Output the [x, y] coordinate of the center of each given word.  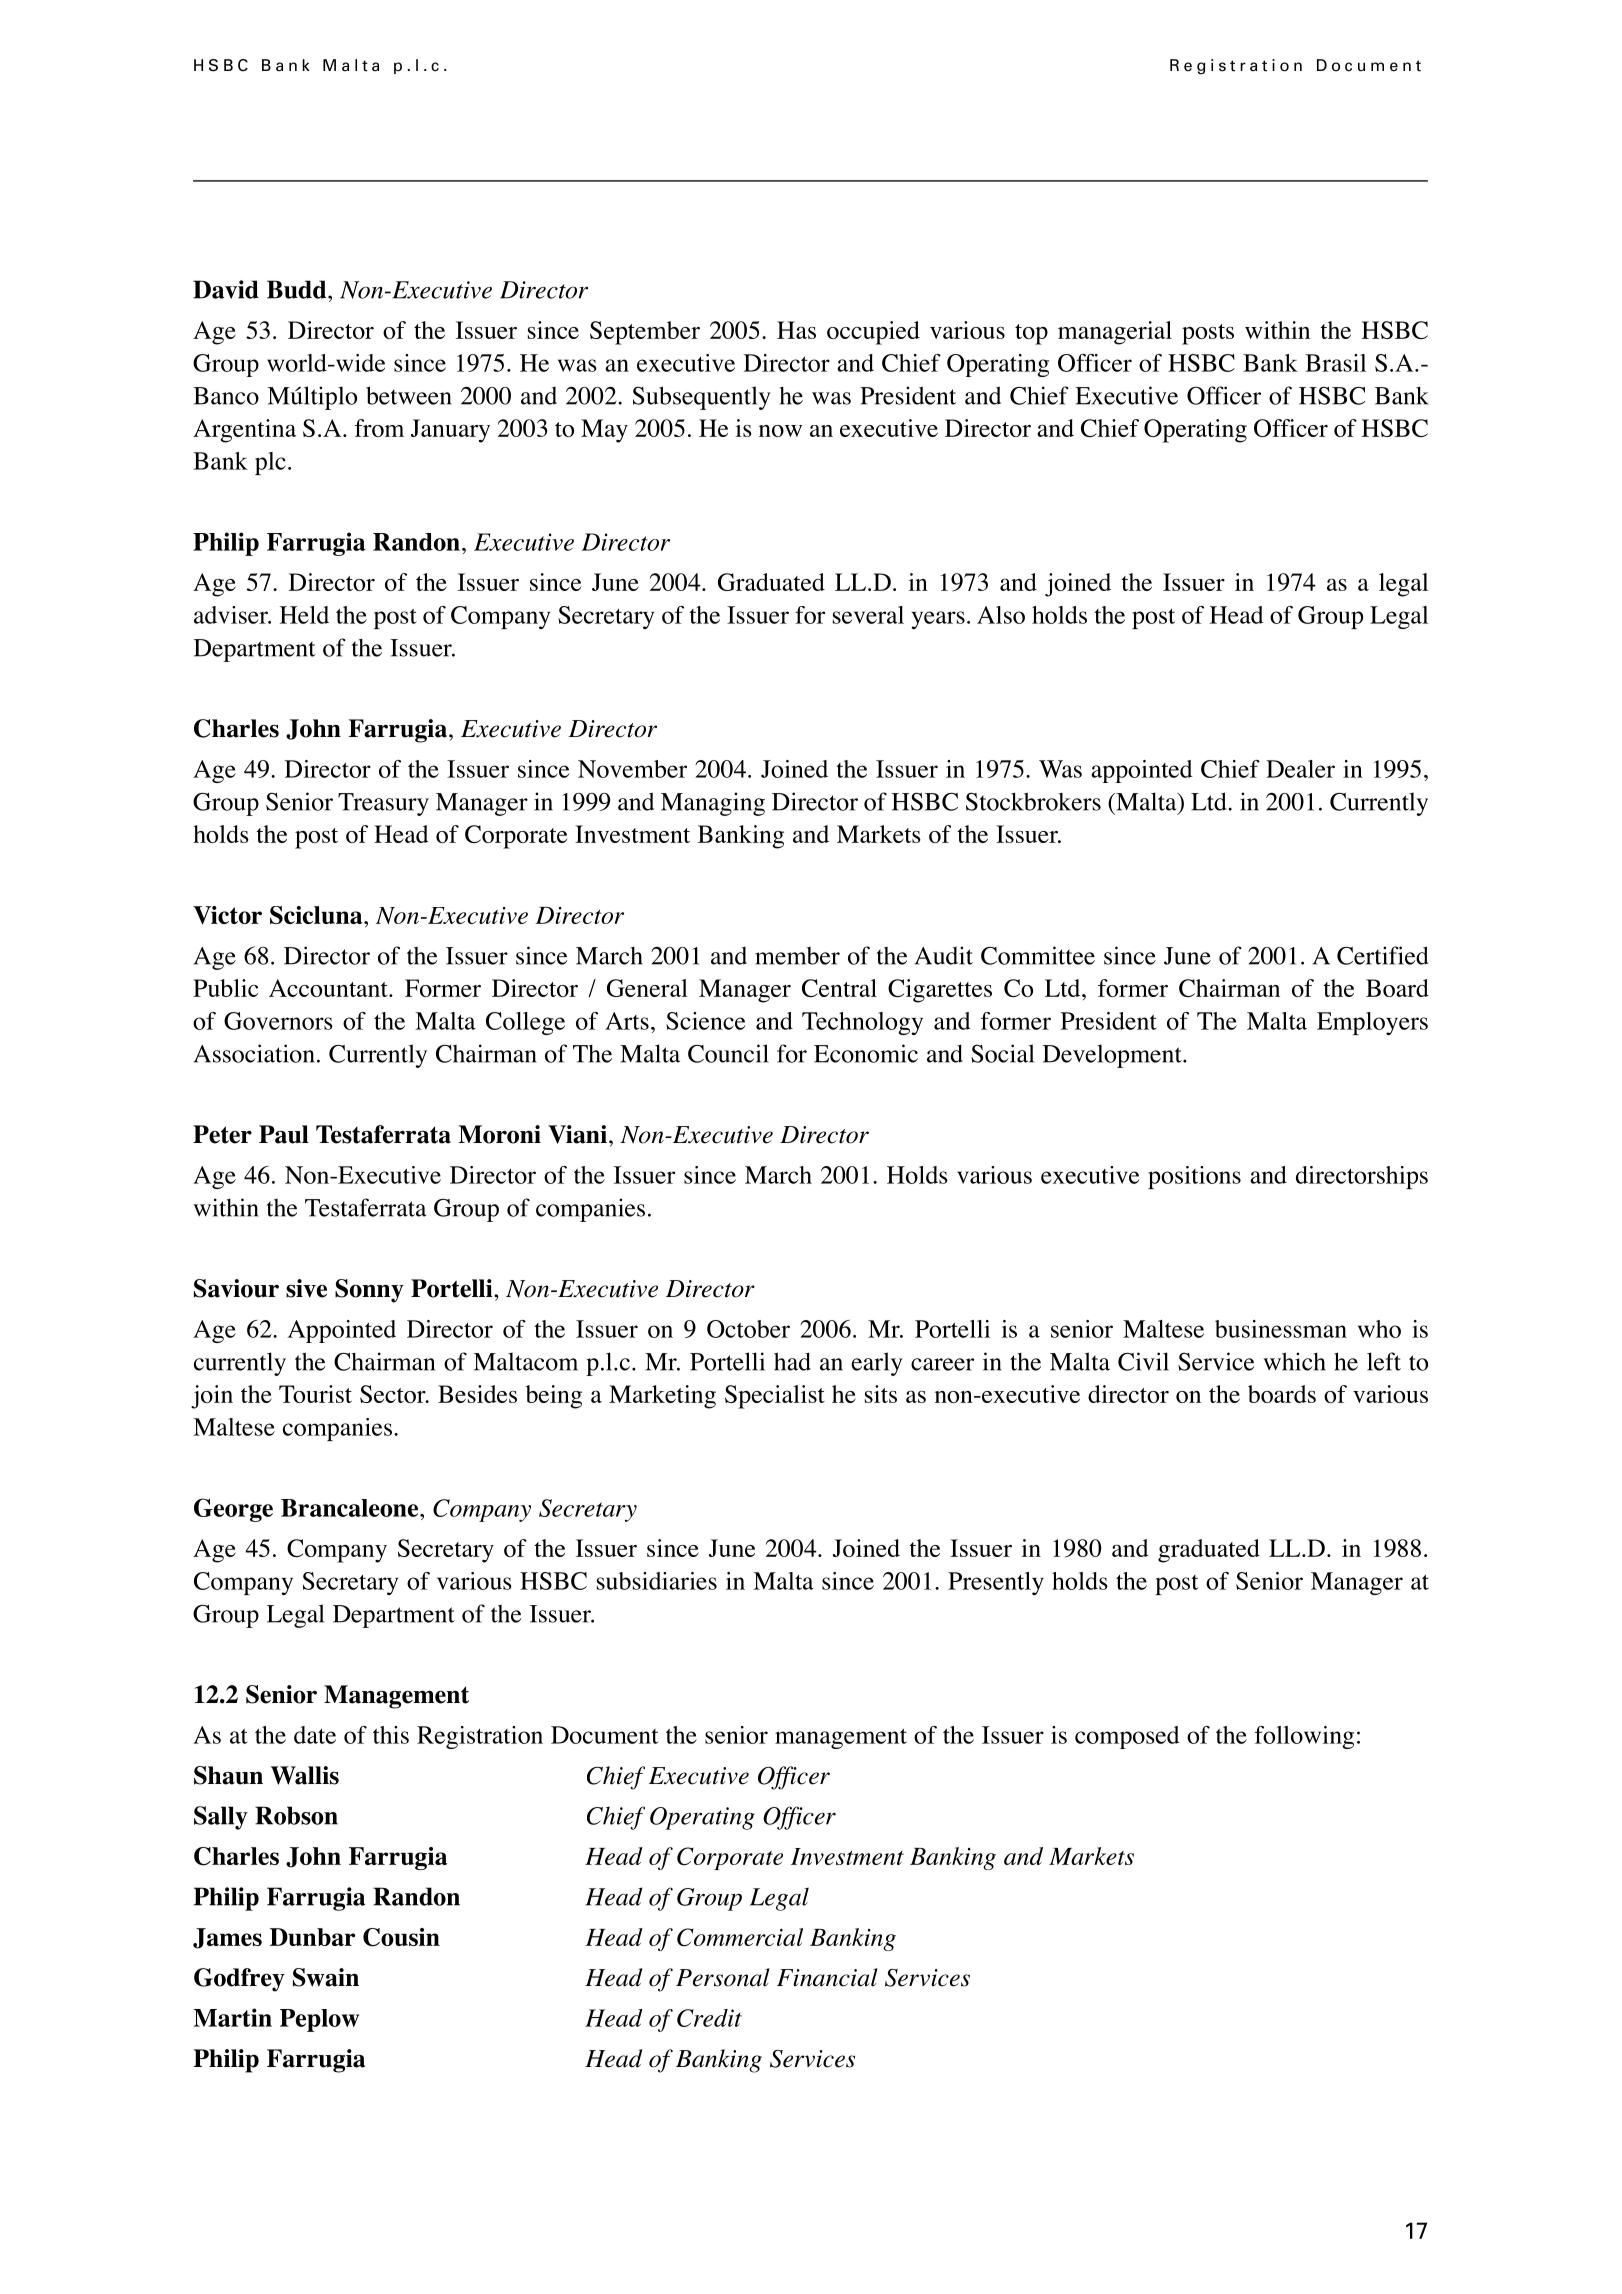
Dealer [1300, 769]
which [1294, 1361]
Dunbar [312, 1937]
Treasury [383, 804]
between [409, 395]
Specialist [775, 1397]
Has [796, 330]
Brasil [1335, 363]
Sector [394, 1394]
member [797, 956]
